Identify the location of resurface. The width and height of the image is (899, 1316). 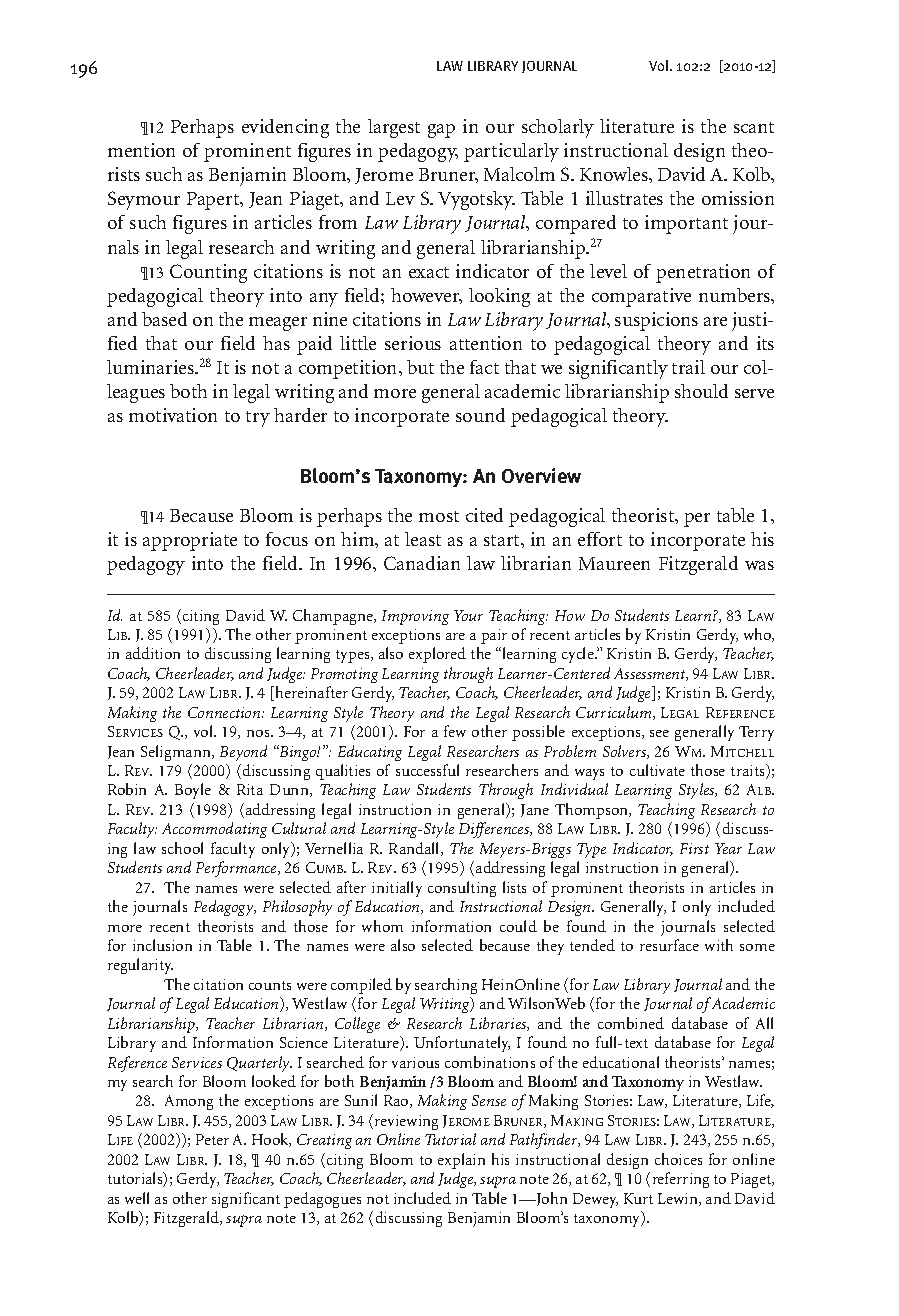
(669, 945).
